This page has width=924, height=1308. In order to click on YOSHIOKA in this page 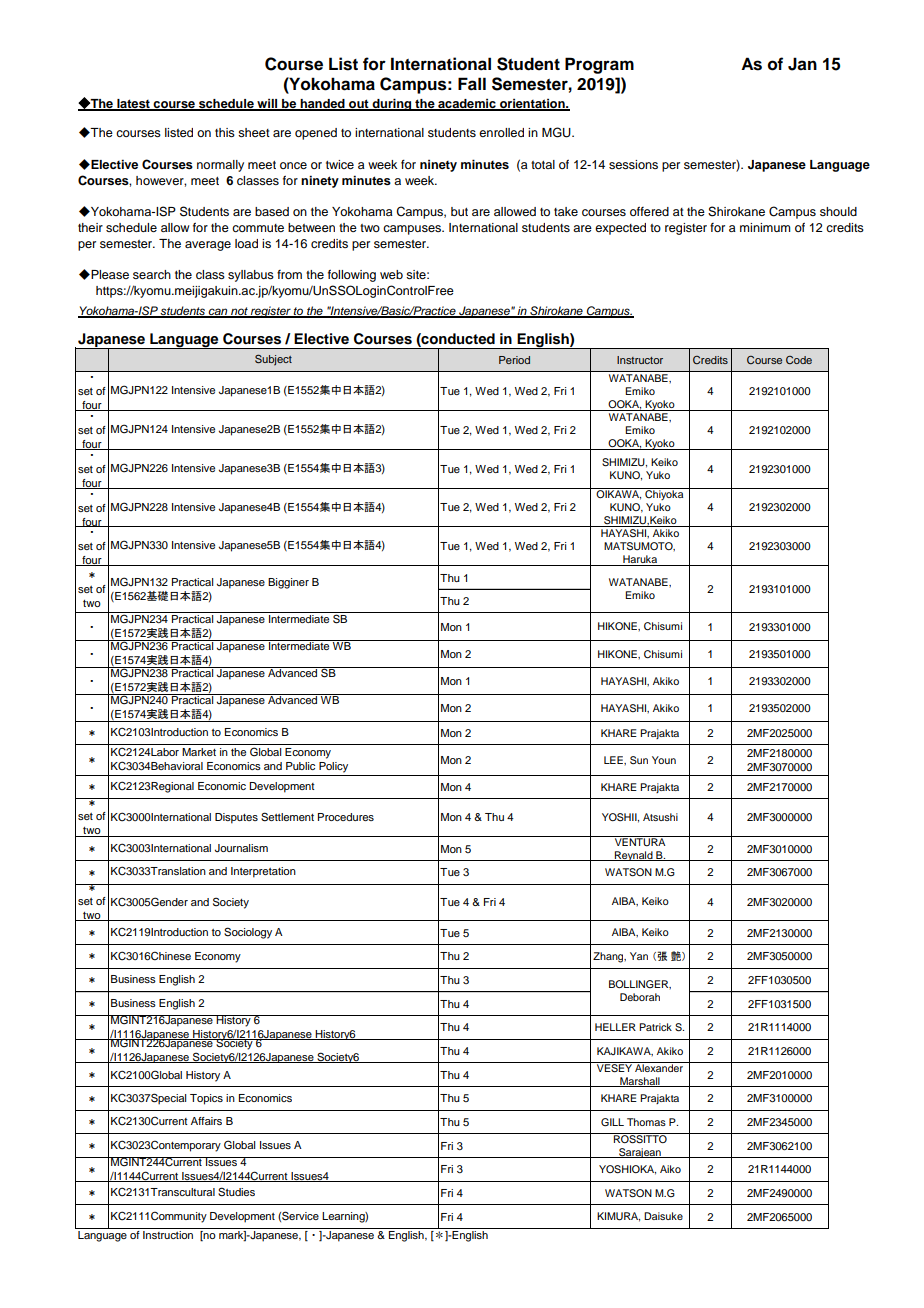, I will do `click(627, 1170)`.
